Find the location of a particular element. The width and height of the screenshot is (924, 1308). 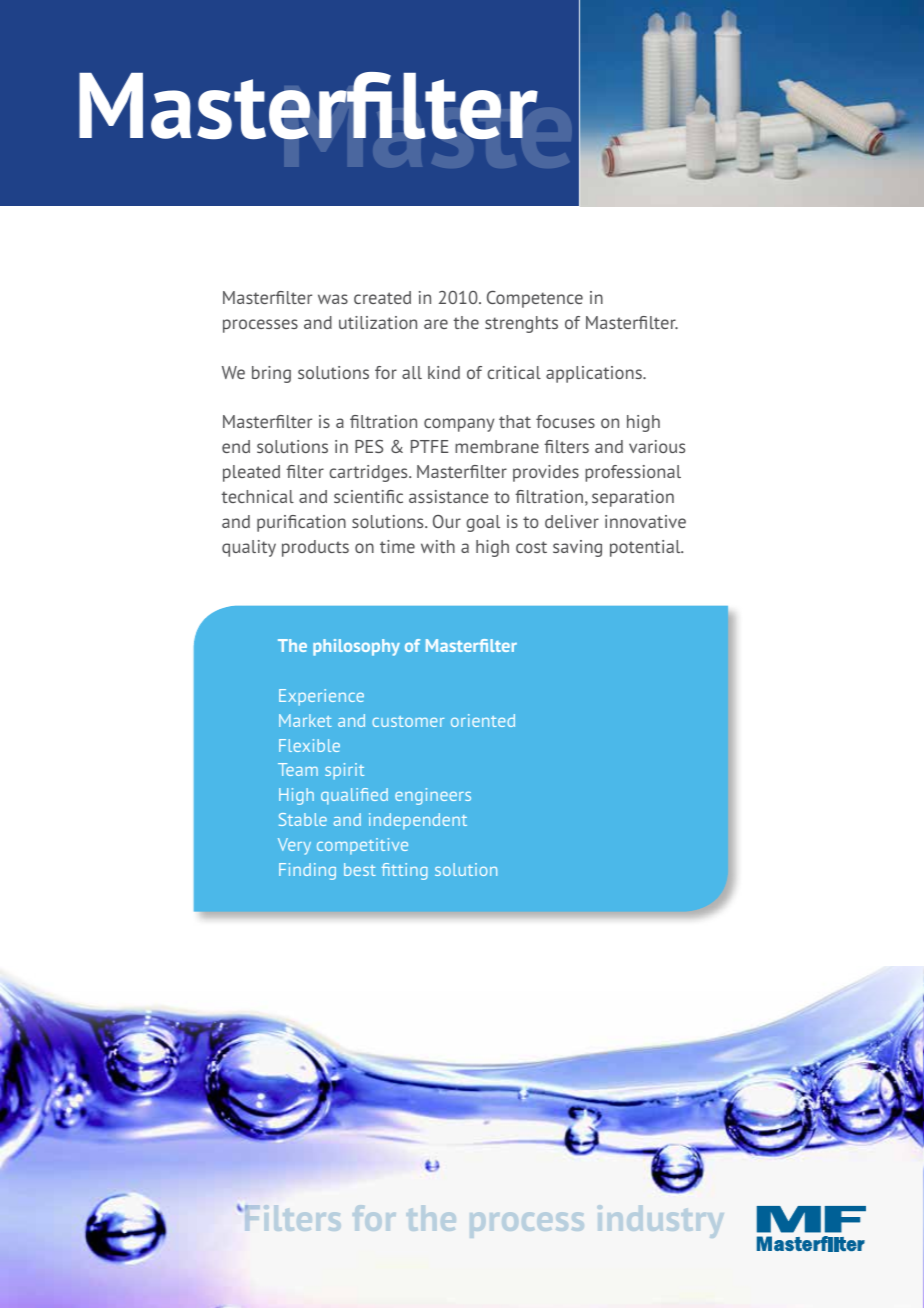

oriented is located at coordinates (483, 720).
